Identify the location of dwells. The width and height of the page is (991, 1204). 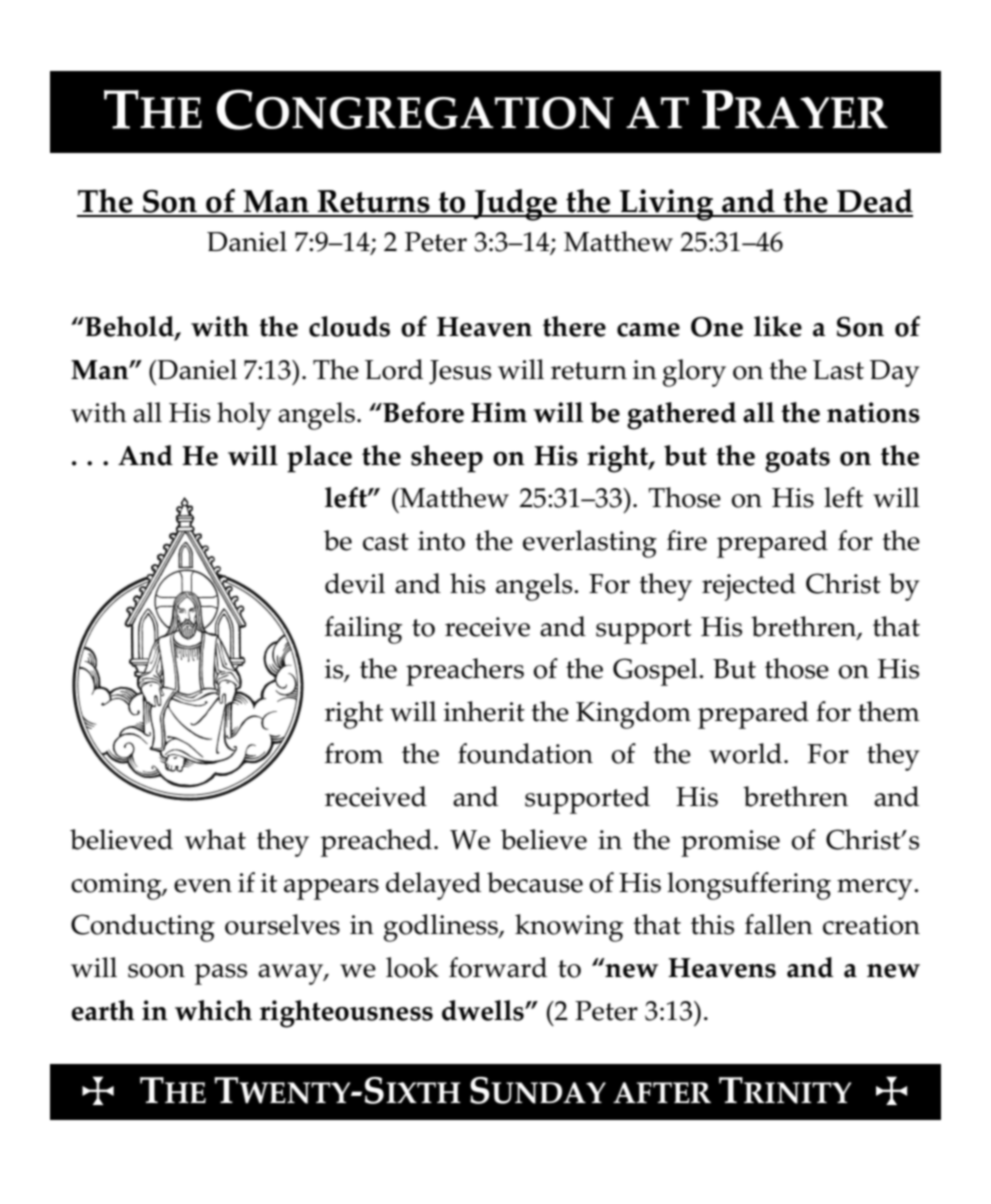
(484, 1010).
